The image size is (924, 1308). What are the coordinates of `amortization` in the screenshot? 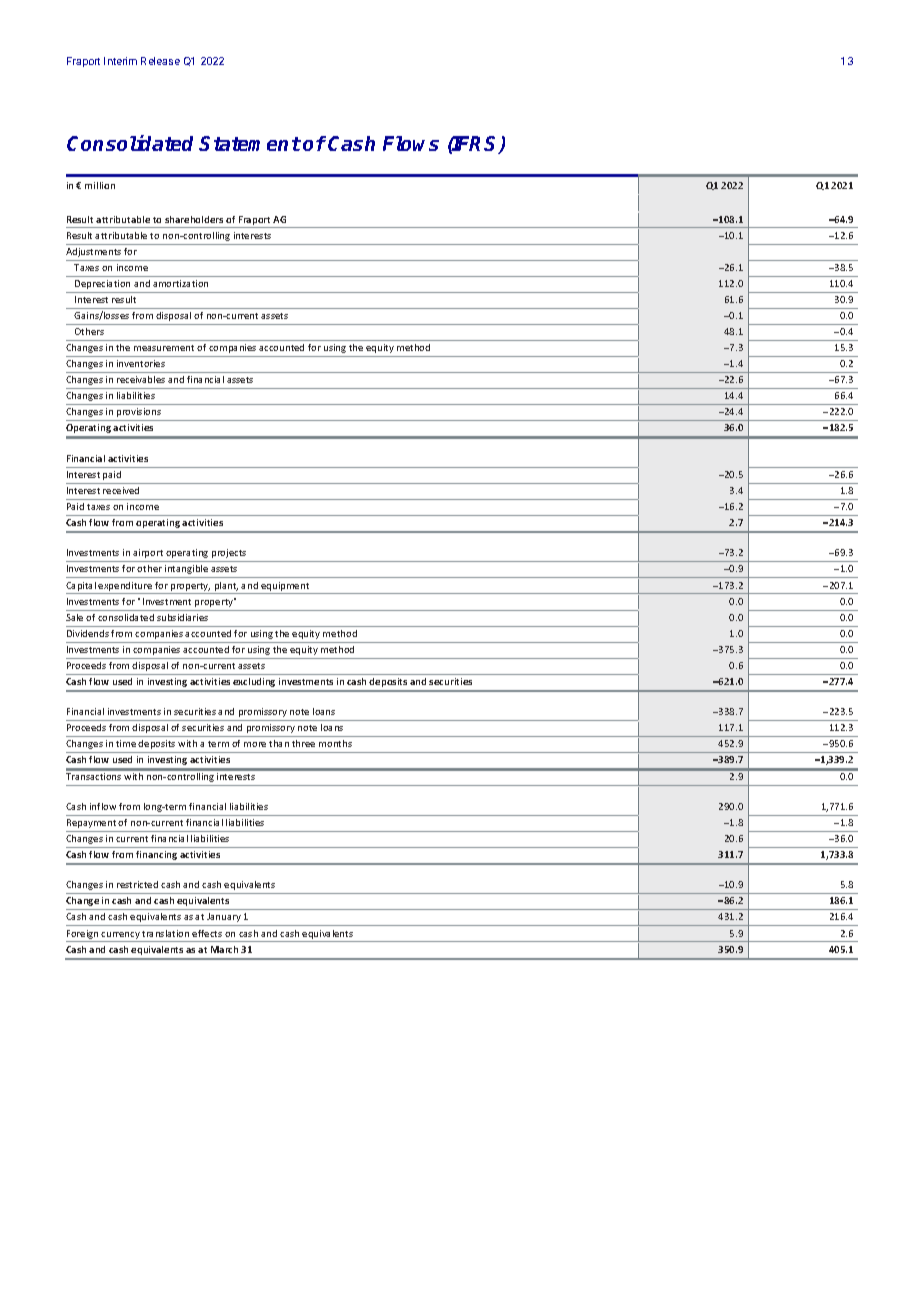 It's located at (180, 283).
